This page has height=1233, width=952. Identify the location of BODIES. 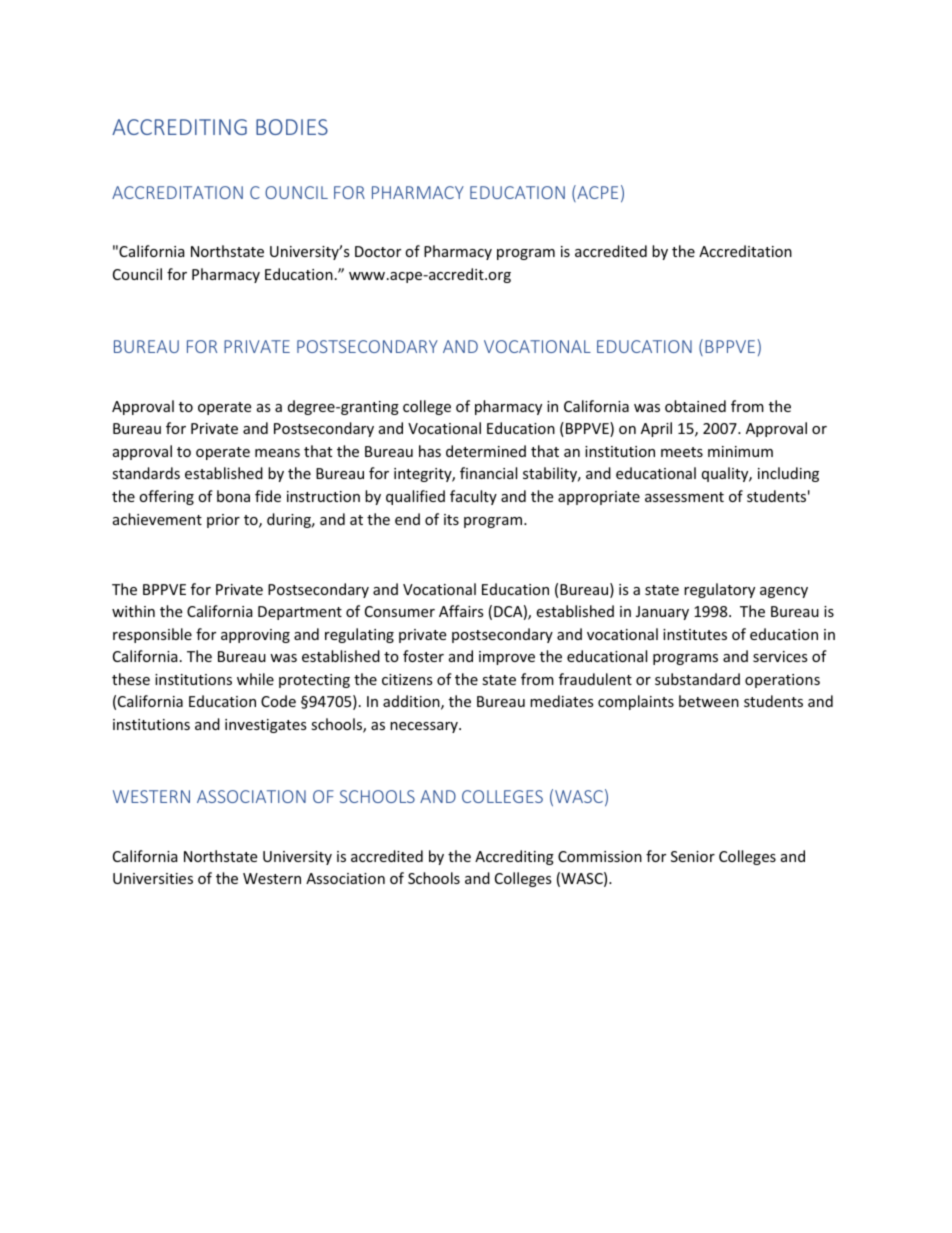
(292, 127).
